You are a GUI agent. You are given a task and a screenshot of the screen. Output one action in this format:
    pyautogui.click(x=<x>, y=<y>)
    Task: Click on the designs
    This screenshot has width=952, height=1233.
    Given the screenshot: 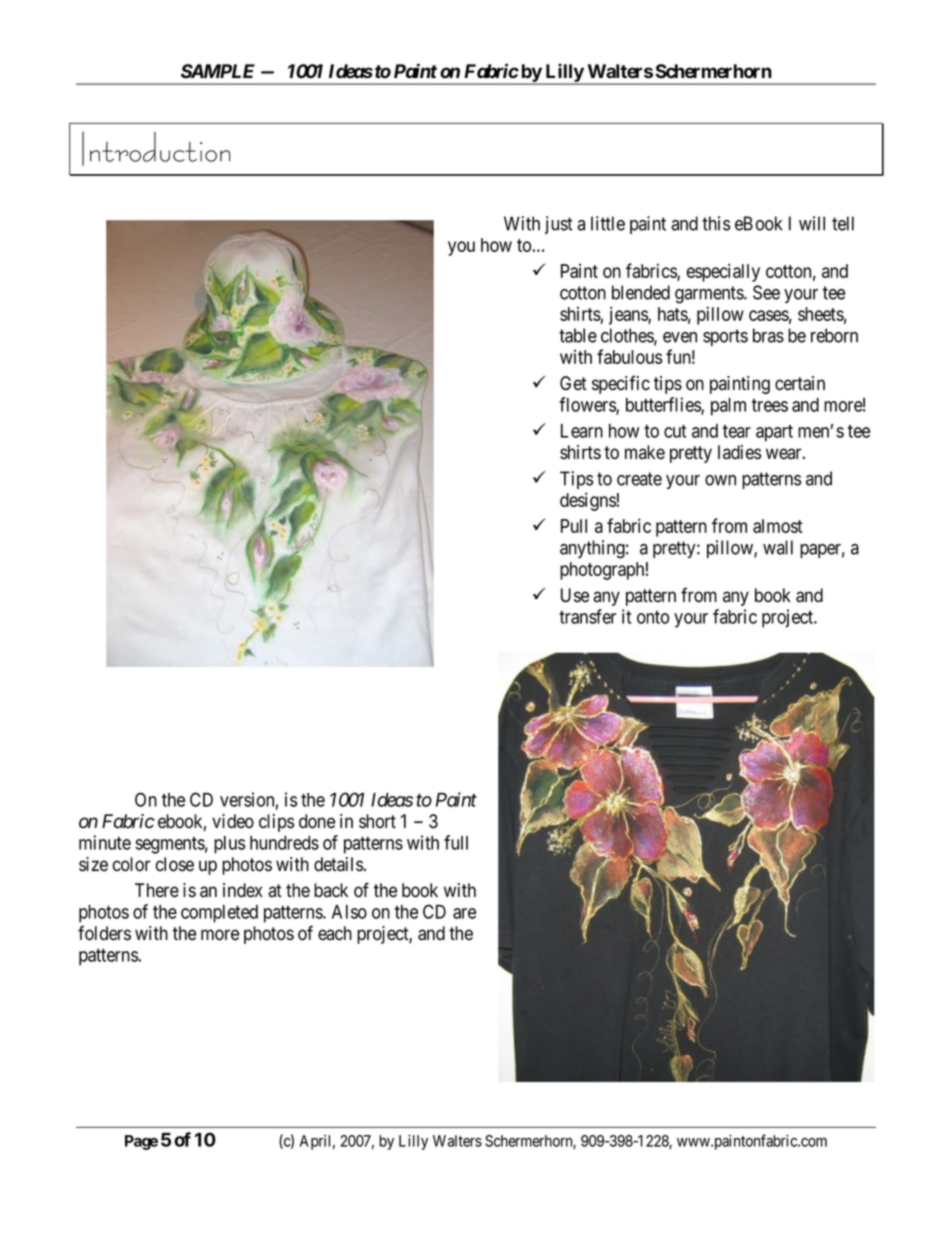 What is the action you would take?
    pyautogui.click(x=588, y=501)
